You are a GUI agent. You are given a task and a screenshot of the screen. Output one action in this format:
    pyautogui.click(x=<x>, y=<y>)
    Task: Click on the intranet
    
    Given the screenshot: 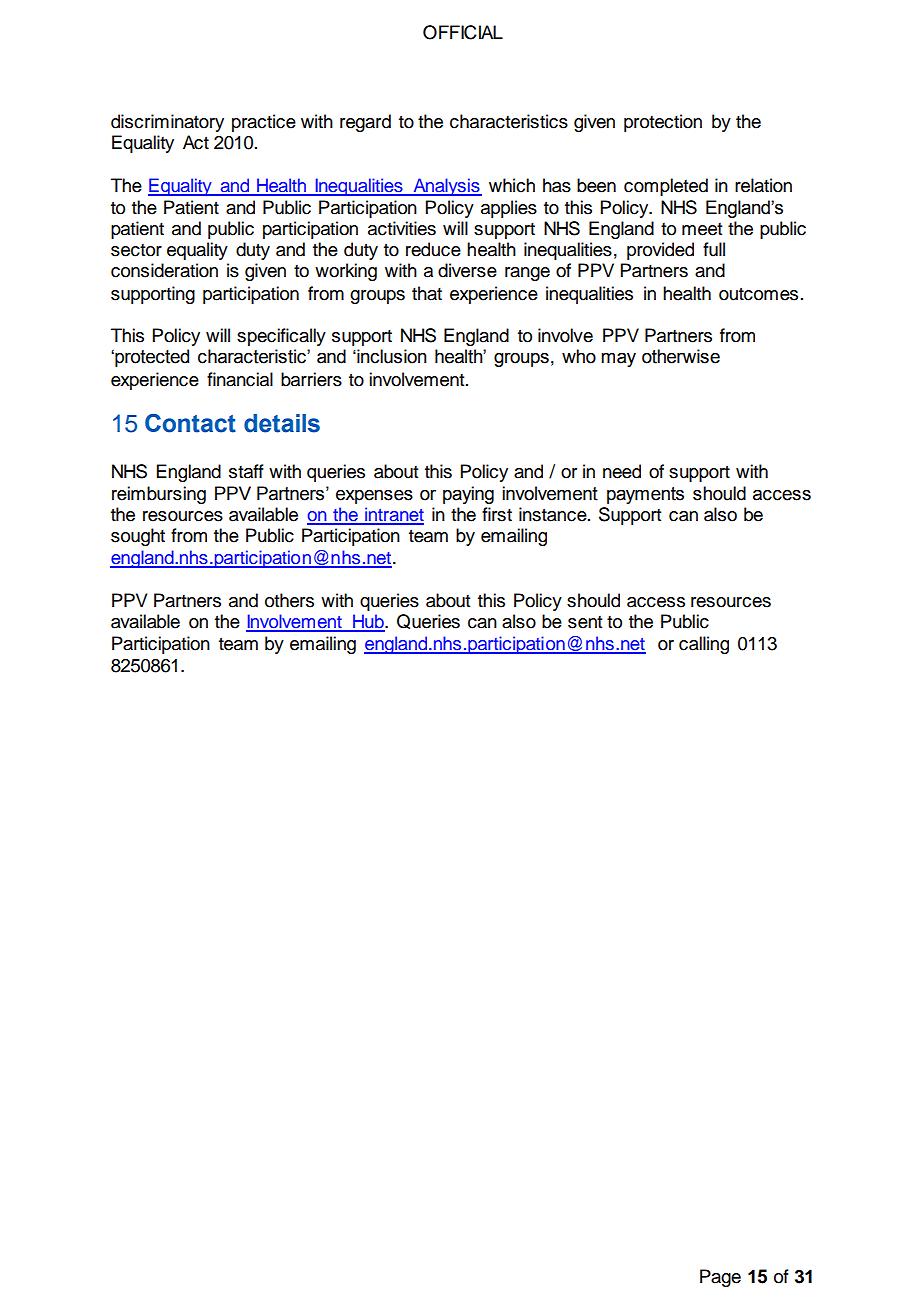 What is the action you would take?
    pyautogui.click(x=393, y=515)
